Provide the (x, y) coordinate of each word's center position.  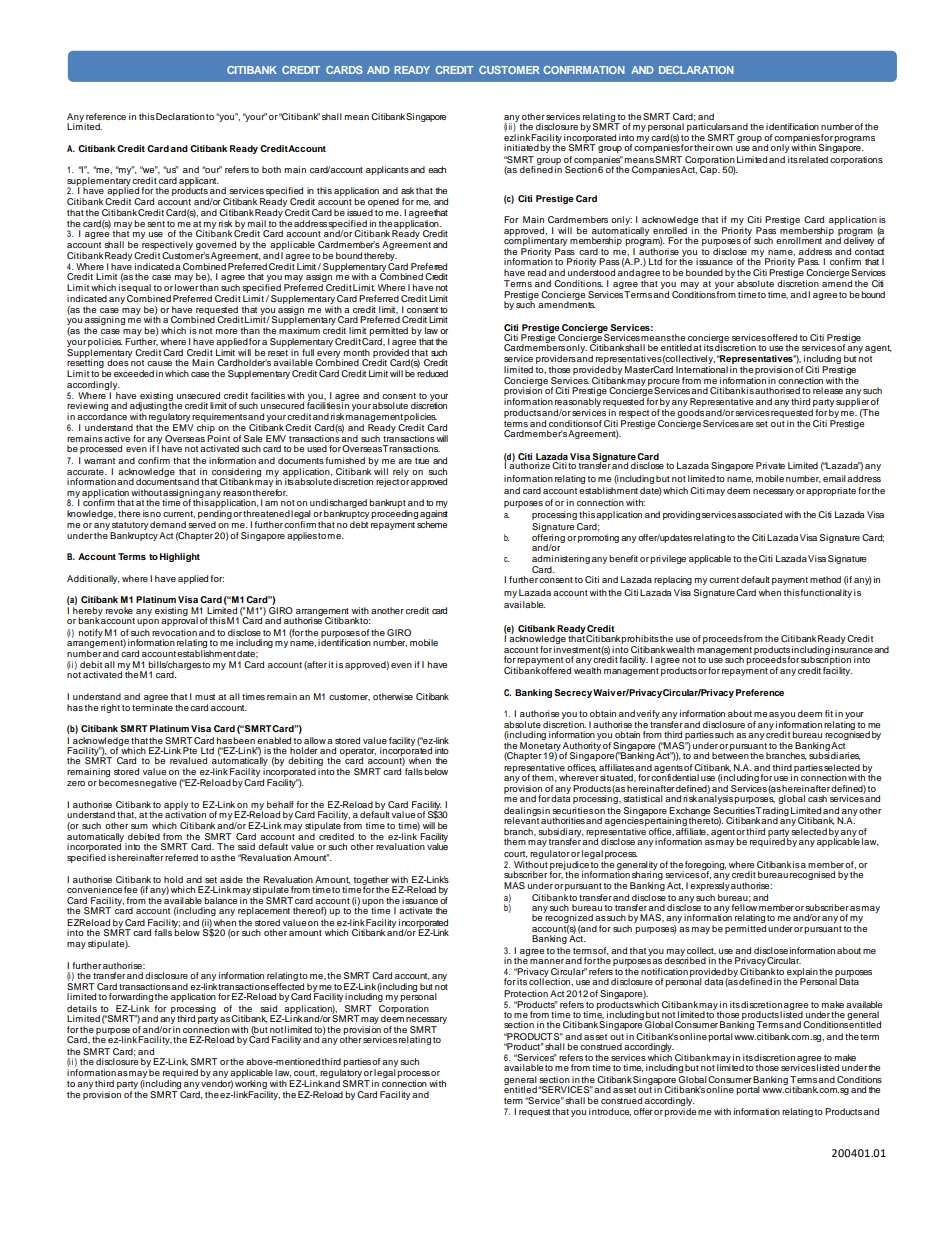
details (82, 1008)
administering (561, 561)
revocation (174, 632)
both (271, 169)
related (813, 159)
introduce (610, 1112)
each (437, 169)
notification (664, 971)
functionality (826, 593)
